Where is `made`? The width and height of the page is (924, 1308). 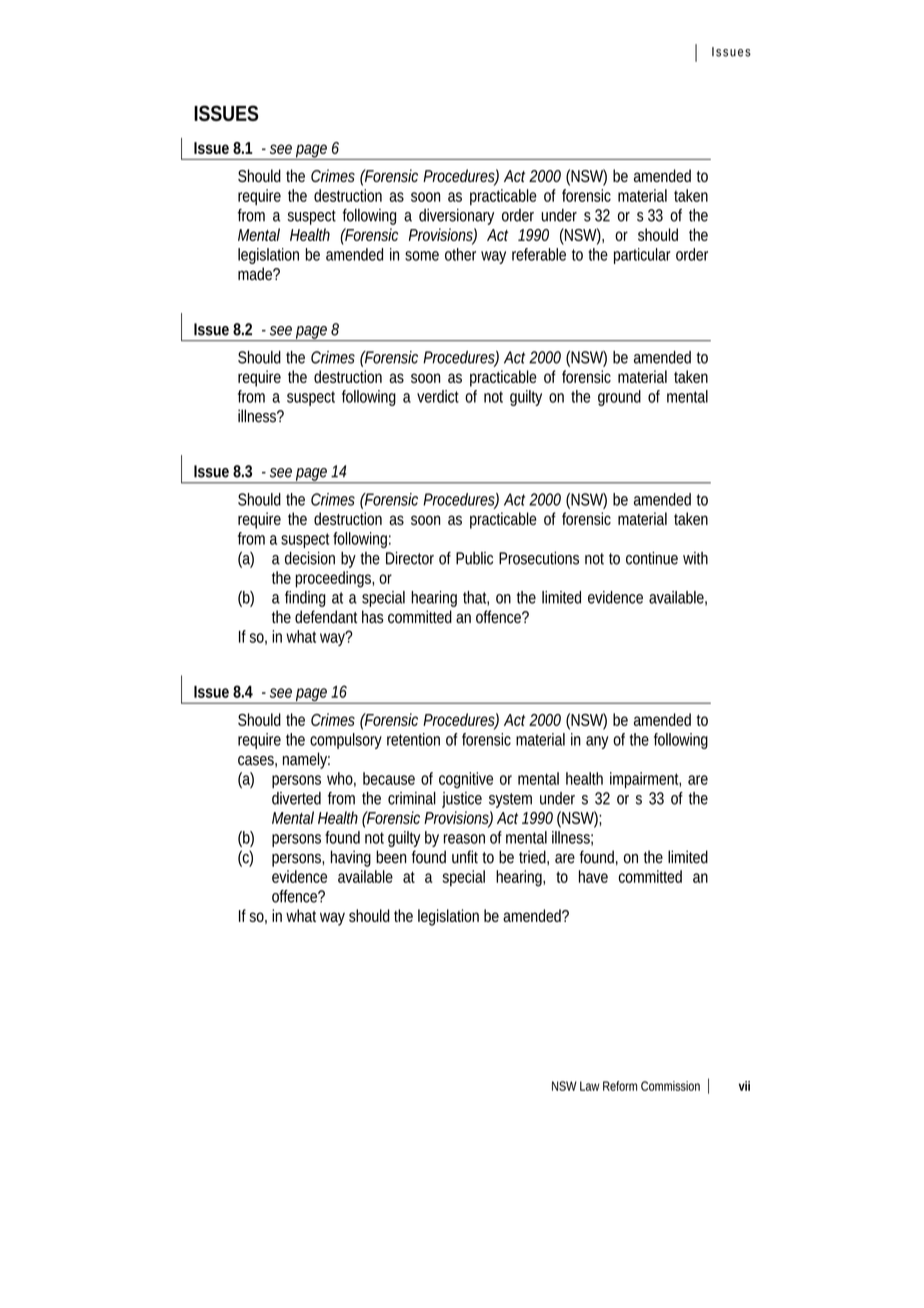 made is located at coordinates (256, 274).
